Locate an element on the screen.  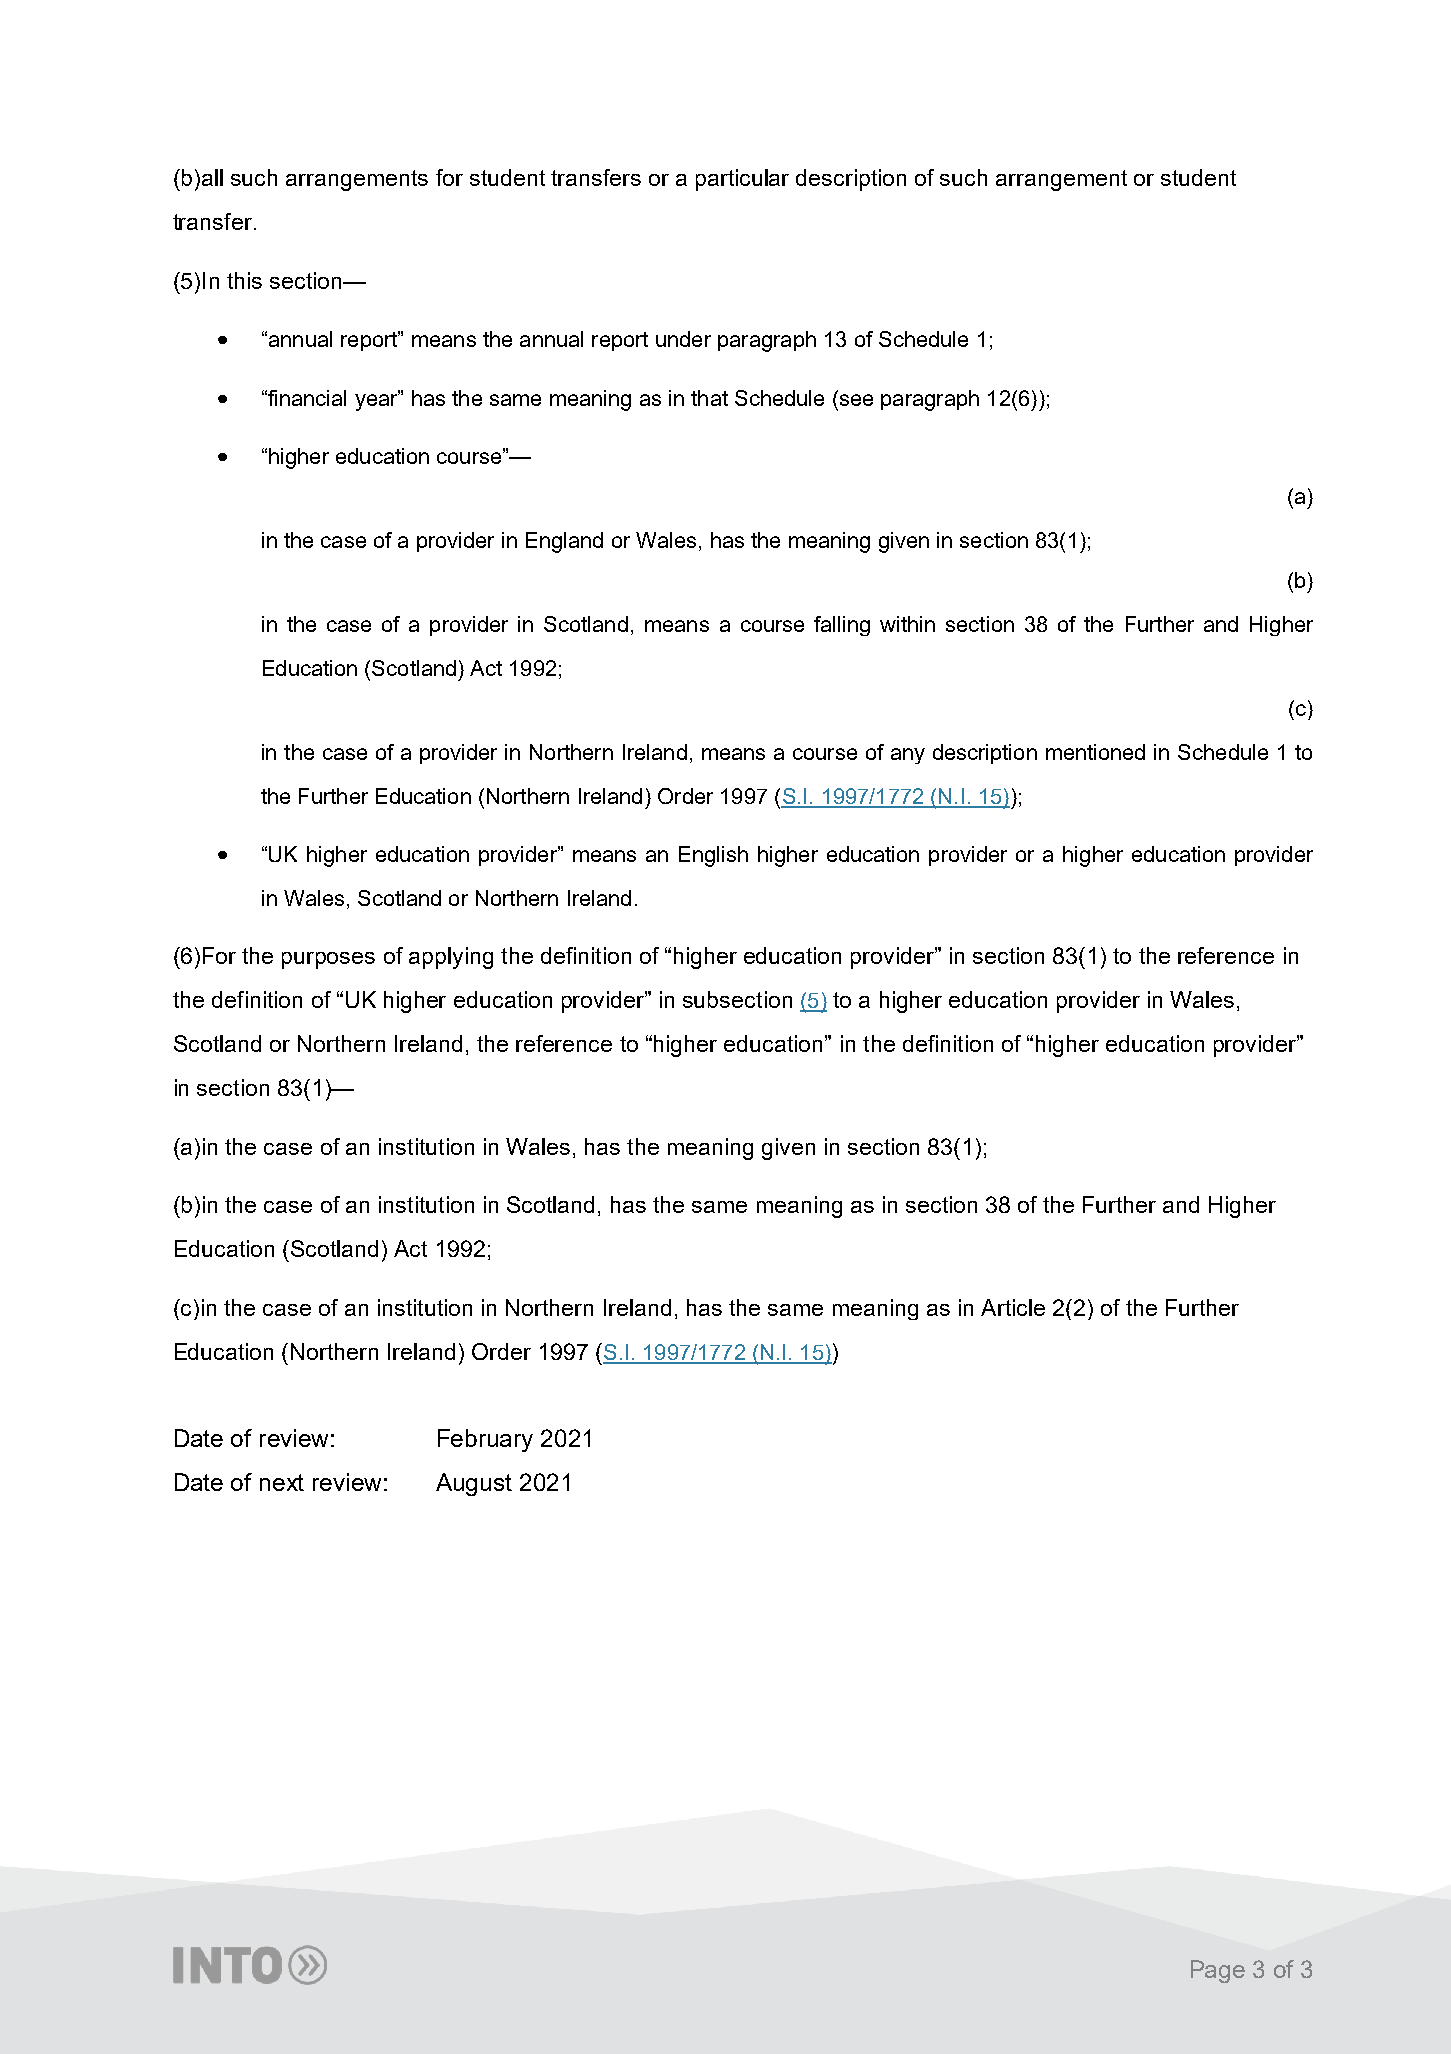
falling is located at coordinates (842, 626).
